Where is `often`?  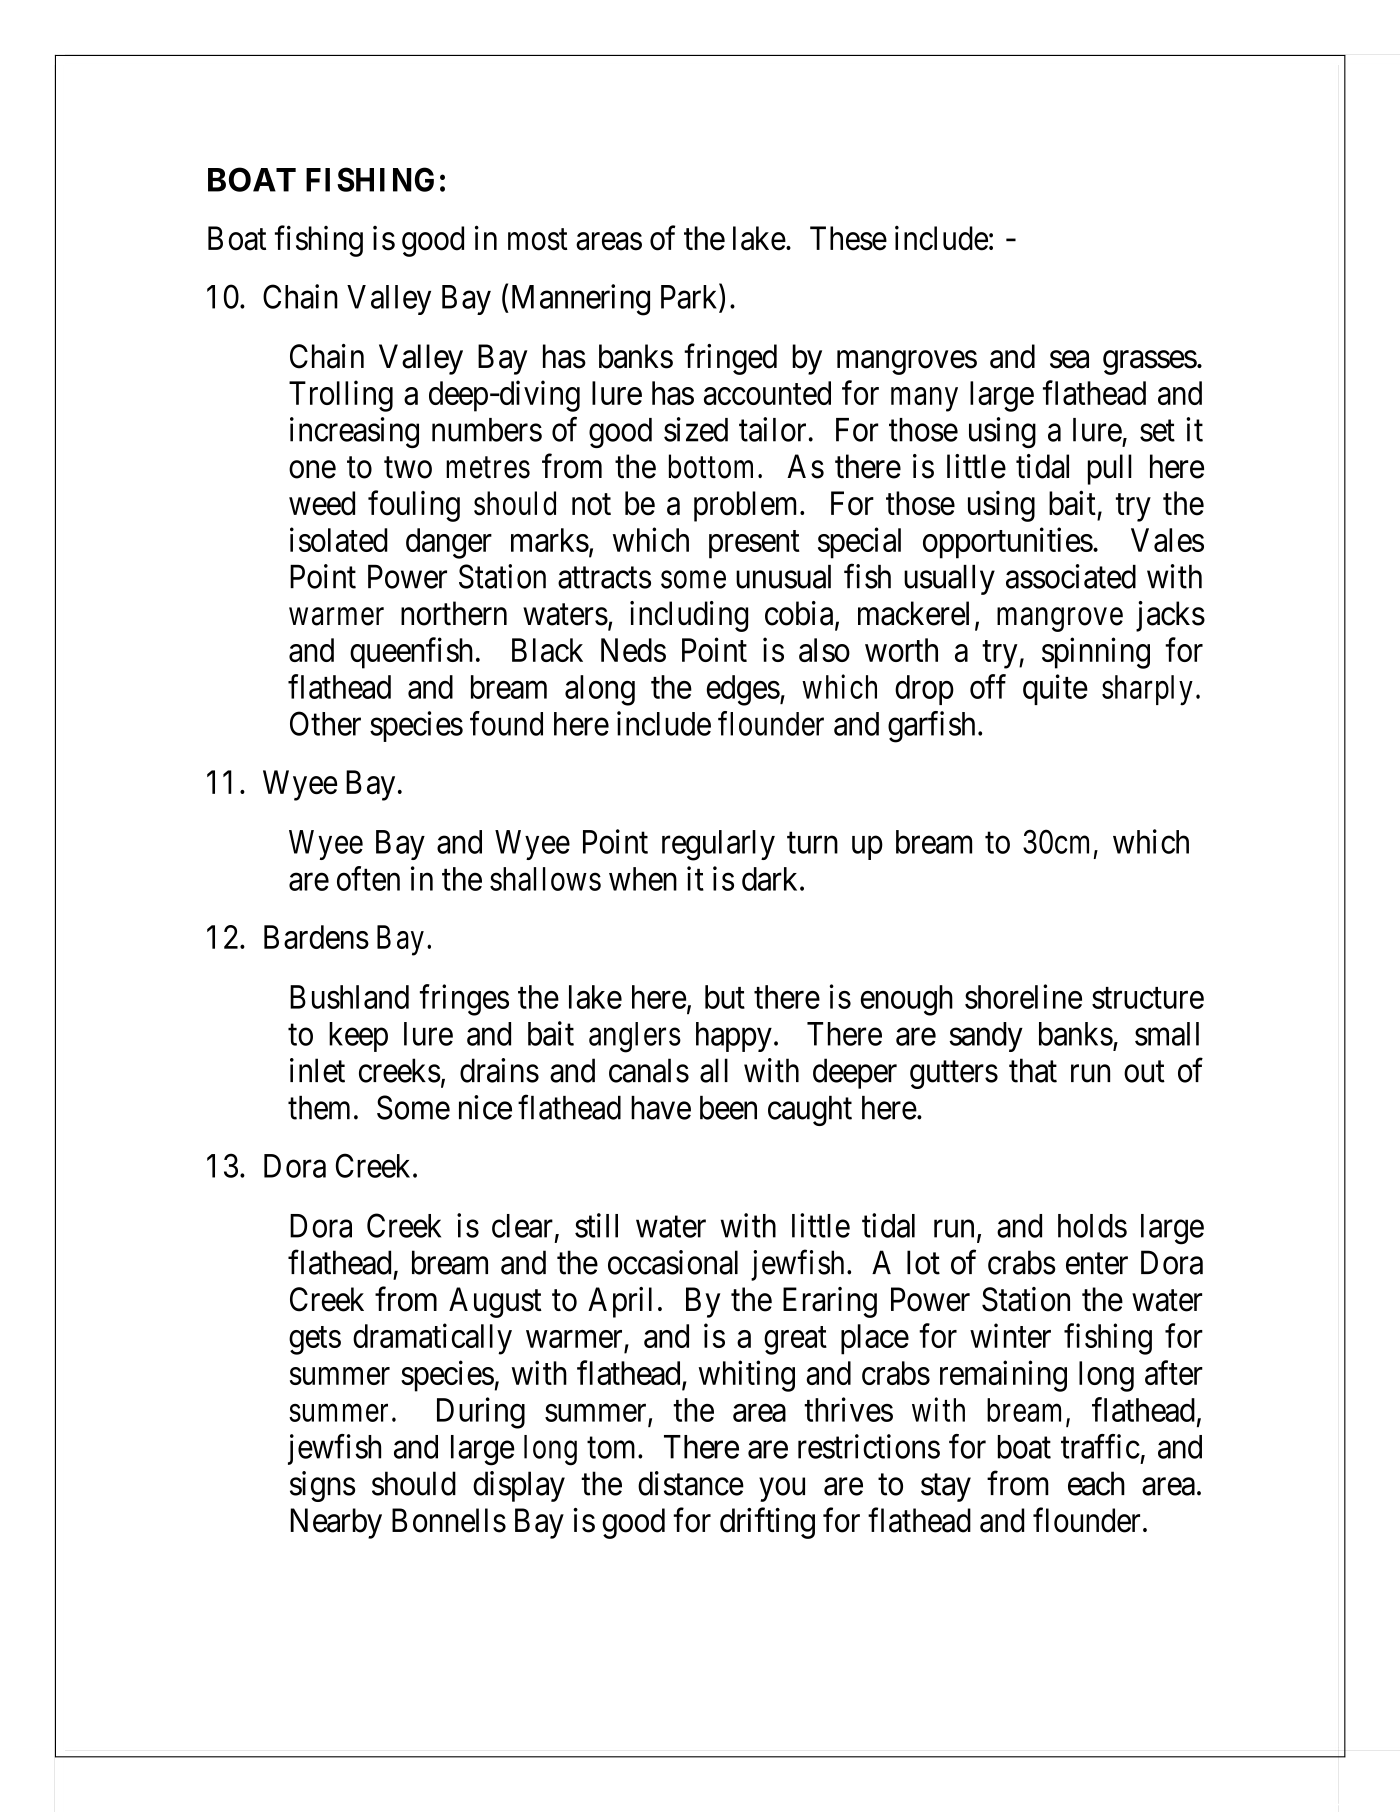 often is located at coordinates (368, 878).
